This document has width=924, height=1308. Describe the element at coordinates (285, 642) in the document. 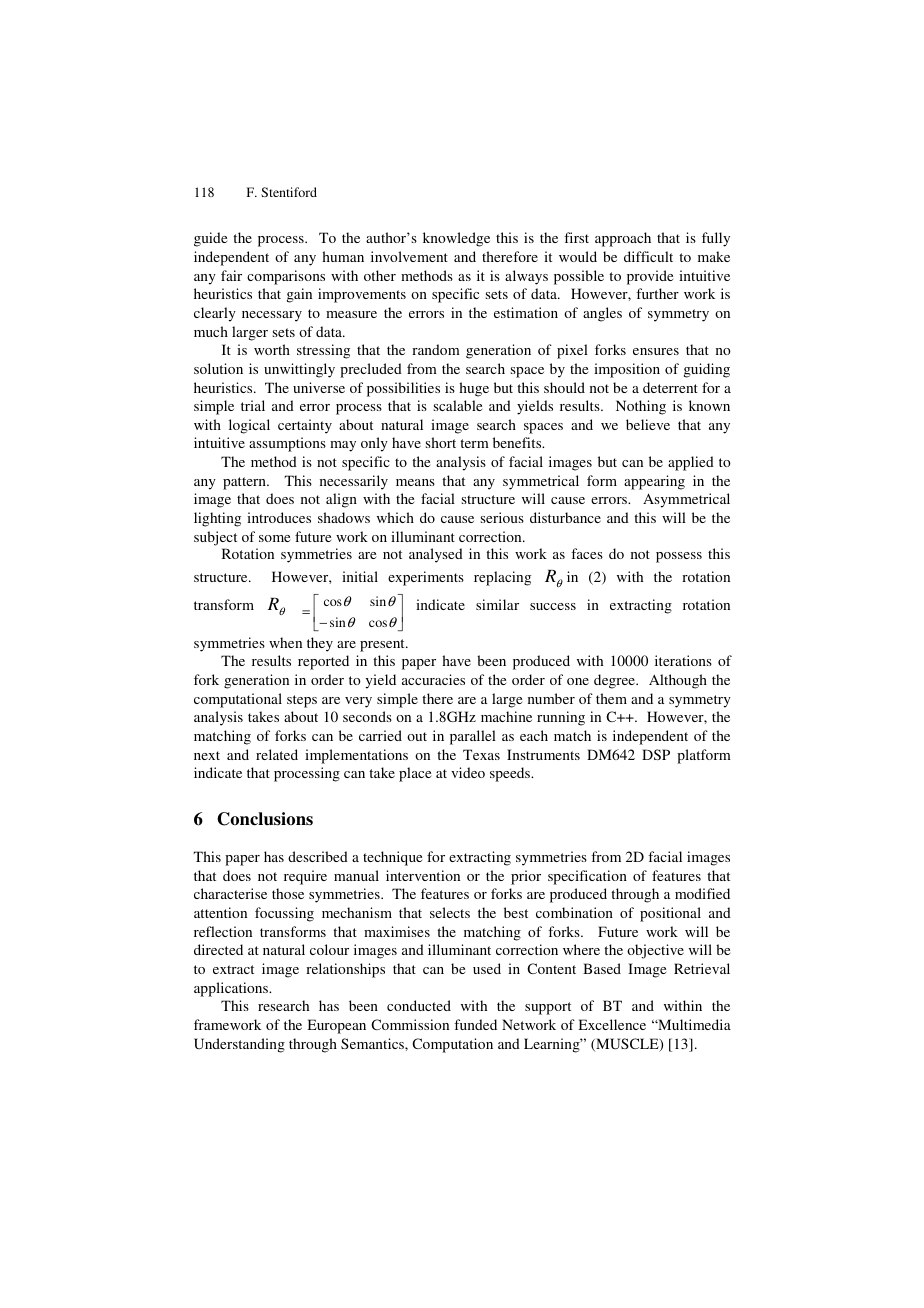

I see `when` at that location.
